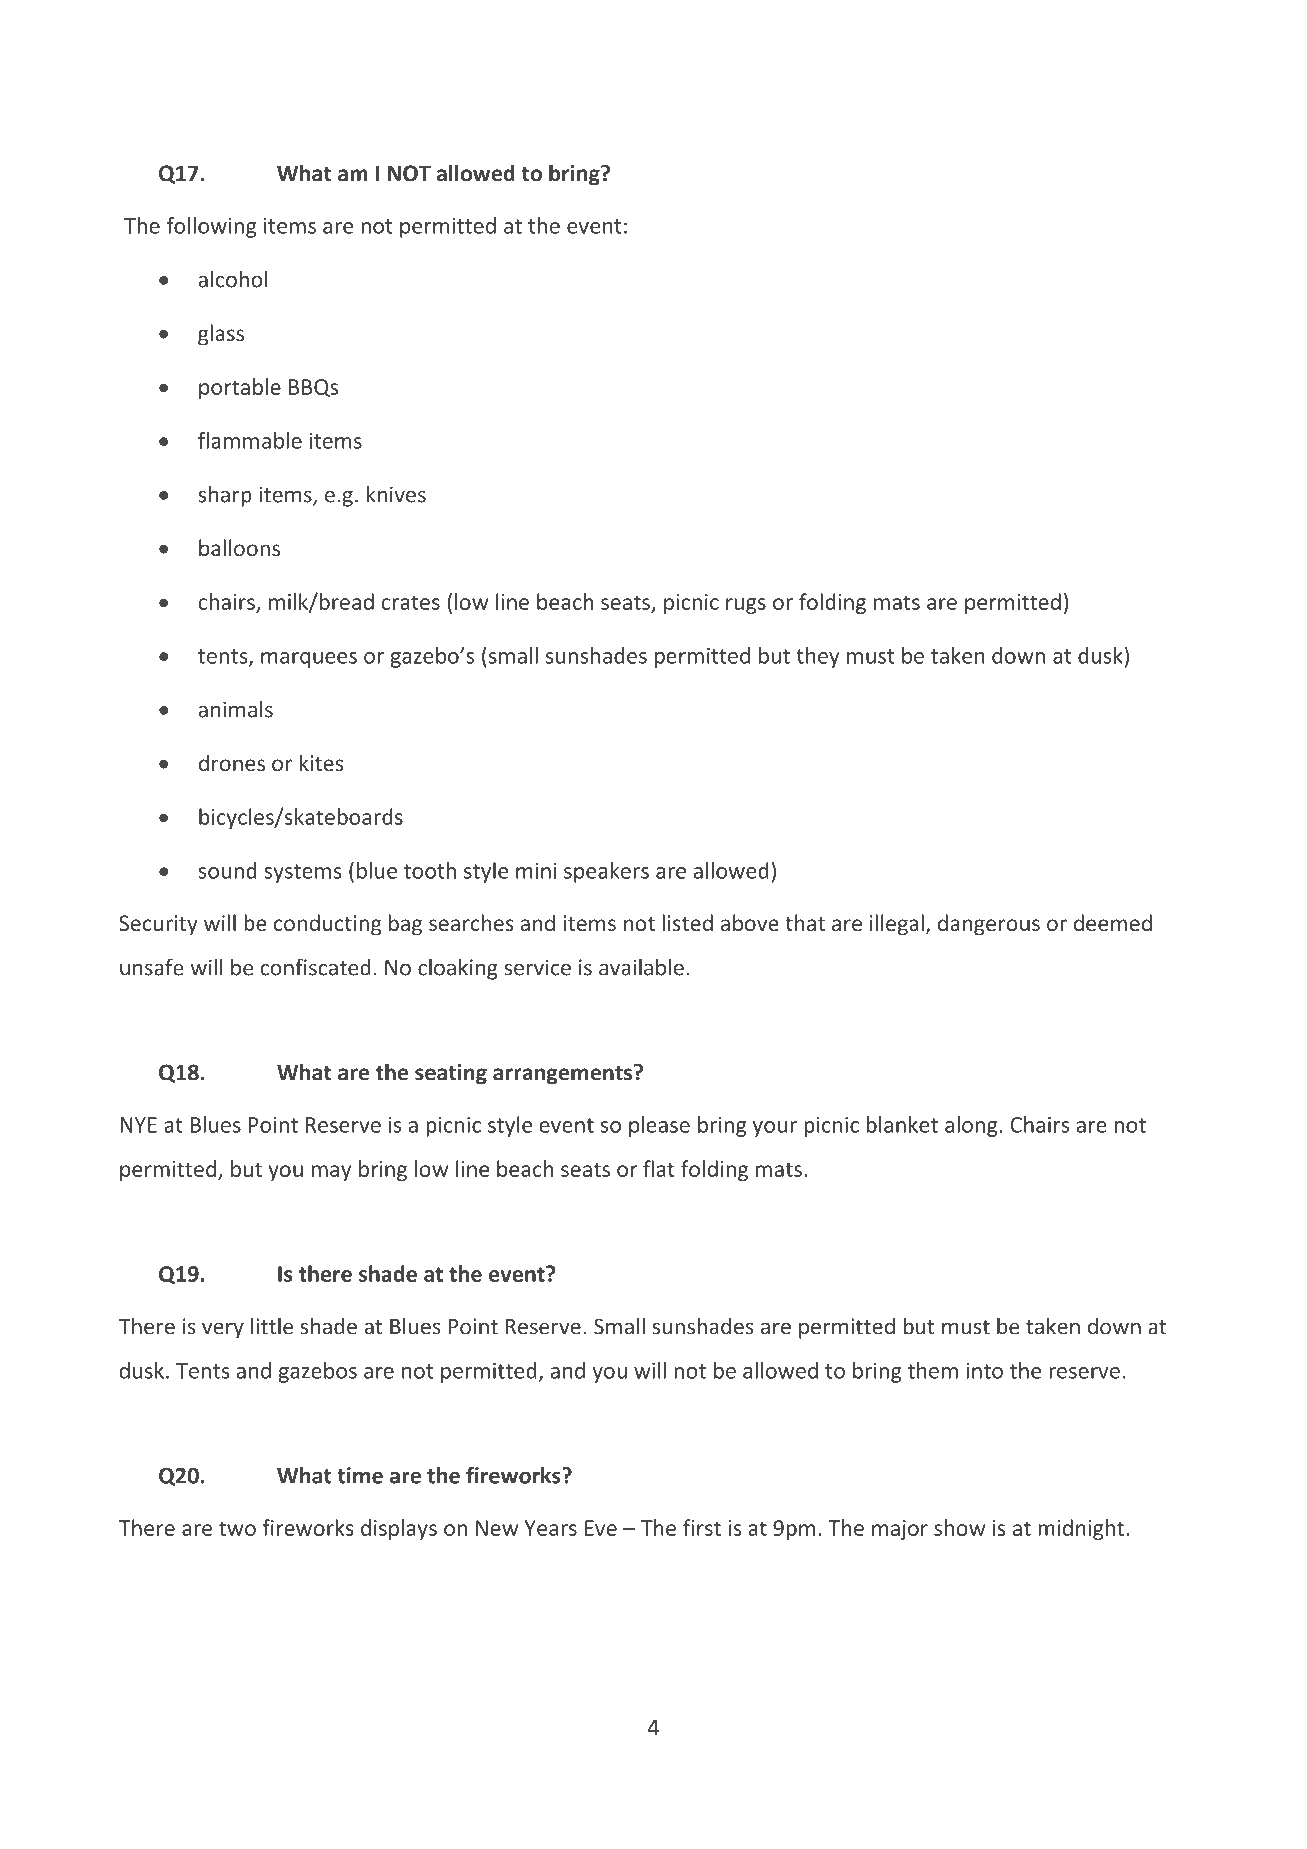  Describe the element at coordinates (971, 1126) in the document. I see `along` at that location.
